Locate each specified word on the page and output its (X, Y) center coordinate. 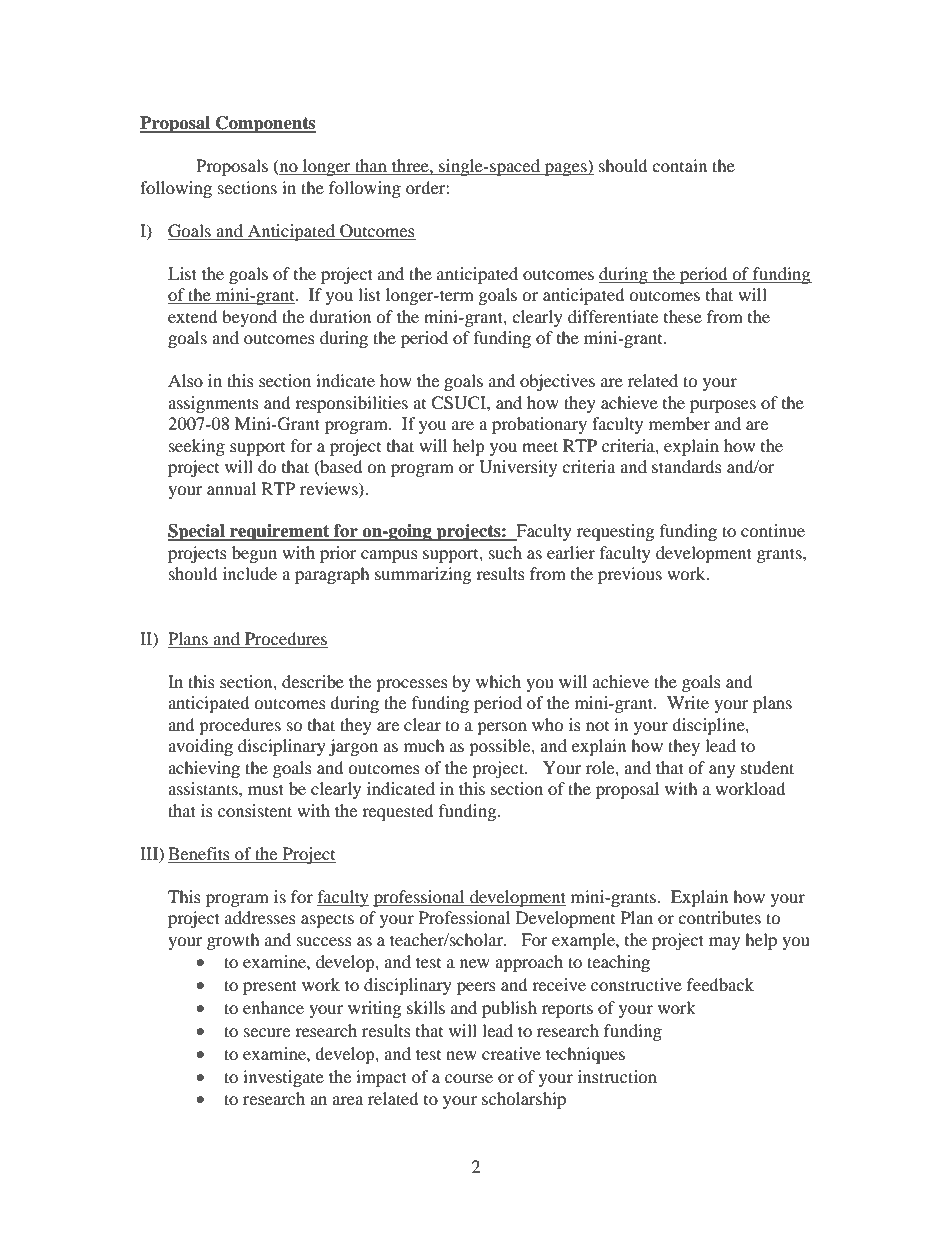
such (505, 552)
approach (529, 963)
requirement (280, 532)
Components (265, 124)
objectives (557, 382)
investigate (283, 1078)
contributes (719, 917)
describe (313, 681)
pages (566, 169)
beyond (249, 318)
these (683, 316)
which (498, 681)
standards (687, 466)
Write (688, 702)
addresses (260, 917)
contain (679, 165)
